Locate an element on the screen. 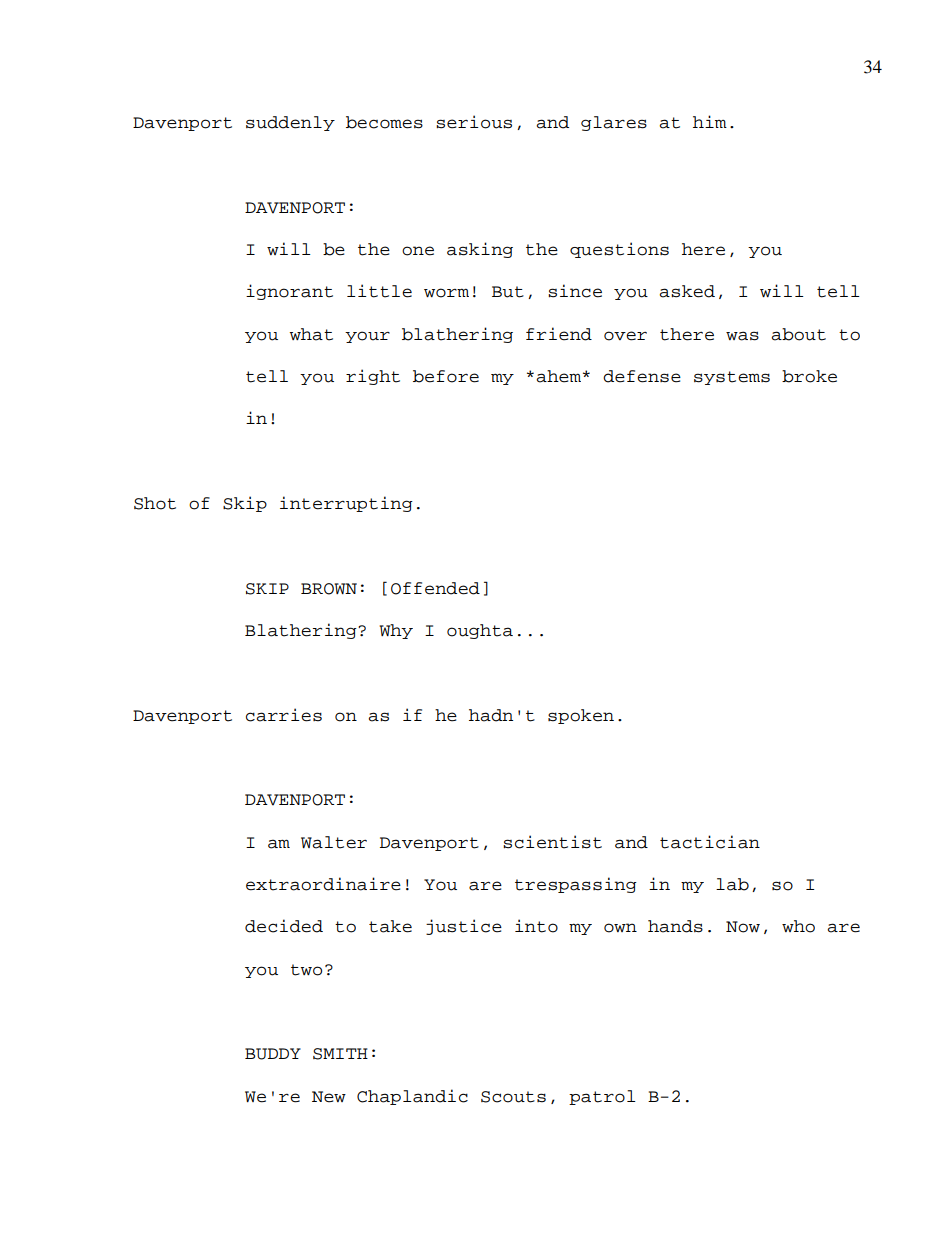 The image size is (952, 1233). tactician is located at coordinates (710, 842).
